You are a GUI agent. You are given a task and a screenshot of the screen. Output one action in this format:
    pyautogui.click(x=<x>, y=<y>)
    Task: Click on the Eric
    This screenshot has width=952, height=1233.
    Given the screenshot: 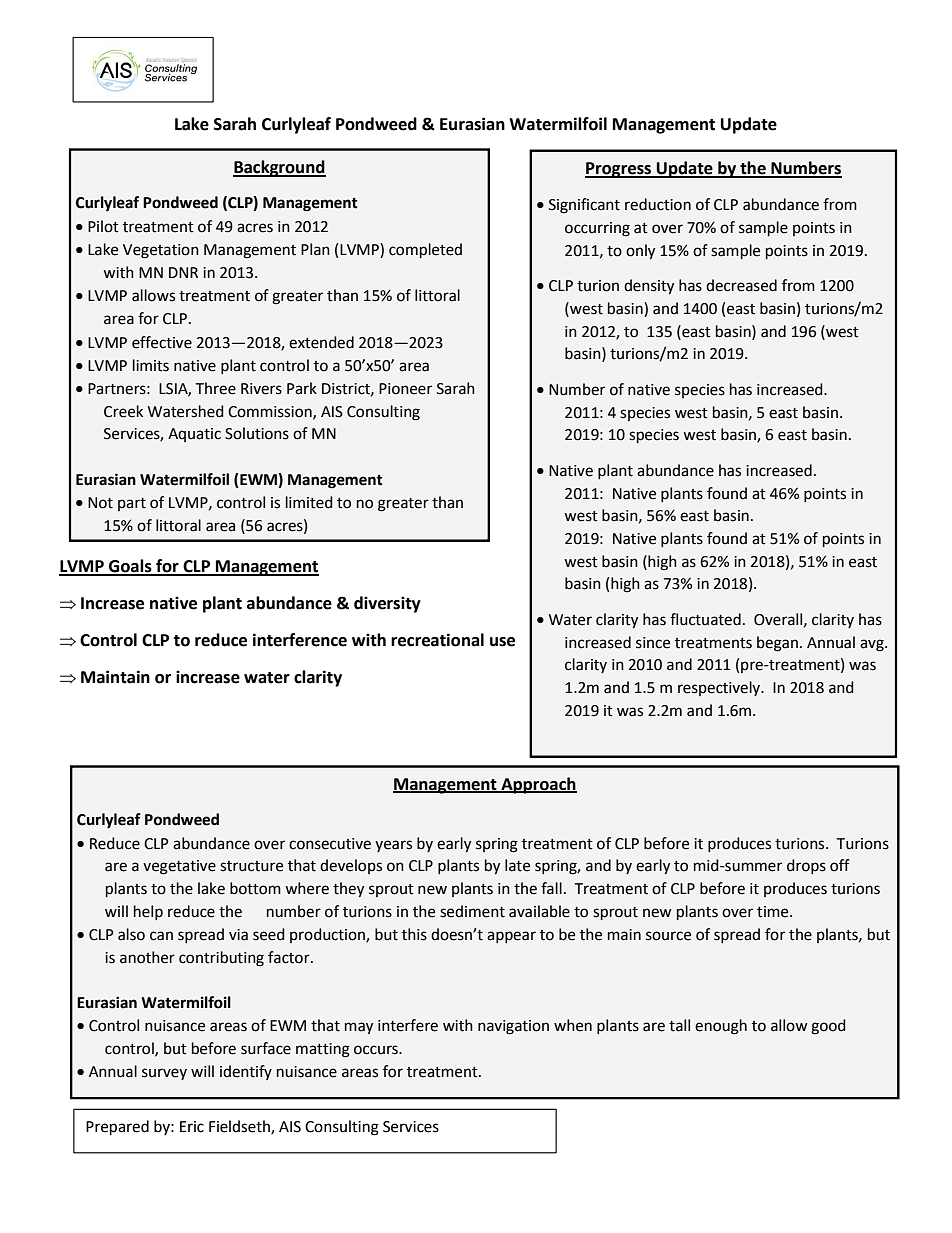 What is the action you would take?
    pyautogui.click(x=192, y=1127)
